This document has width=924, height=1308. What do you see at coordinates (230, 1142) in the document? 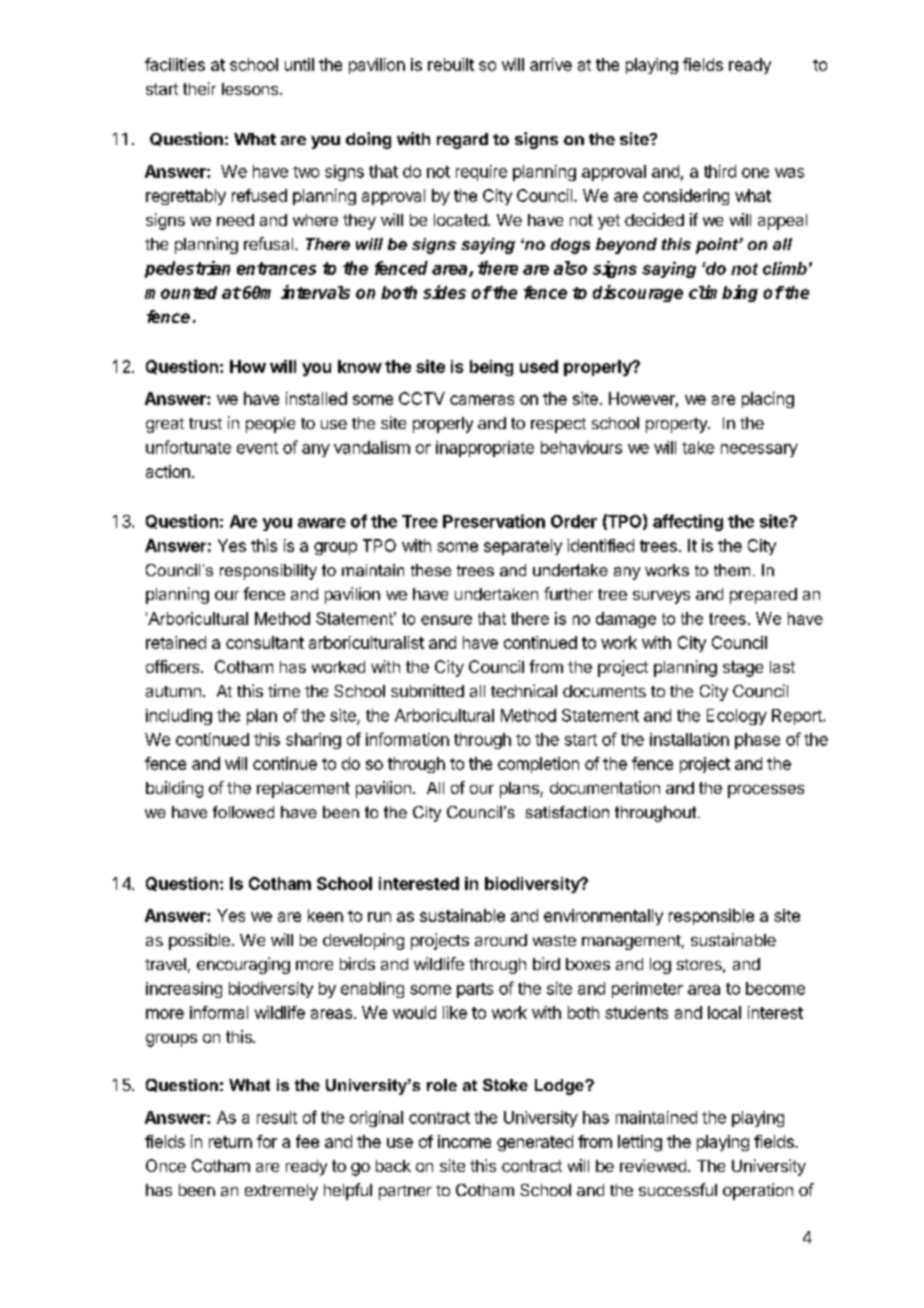
I see `return` at bounding box center [230, 1142].
